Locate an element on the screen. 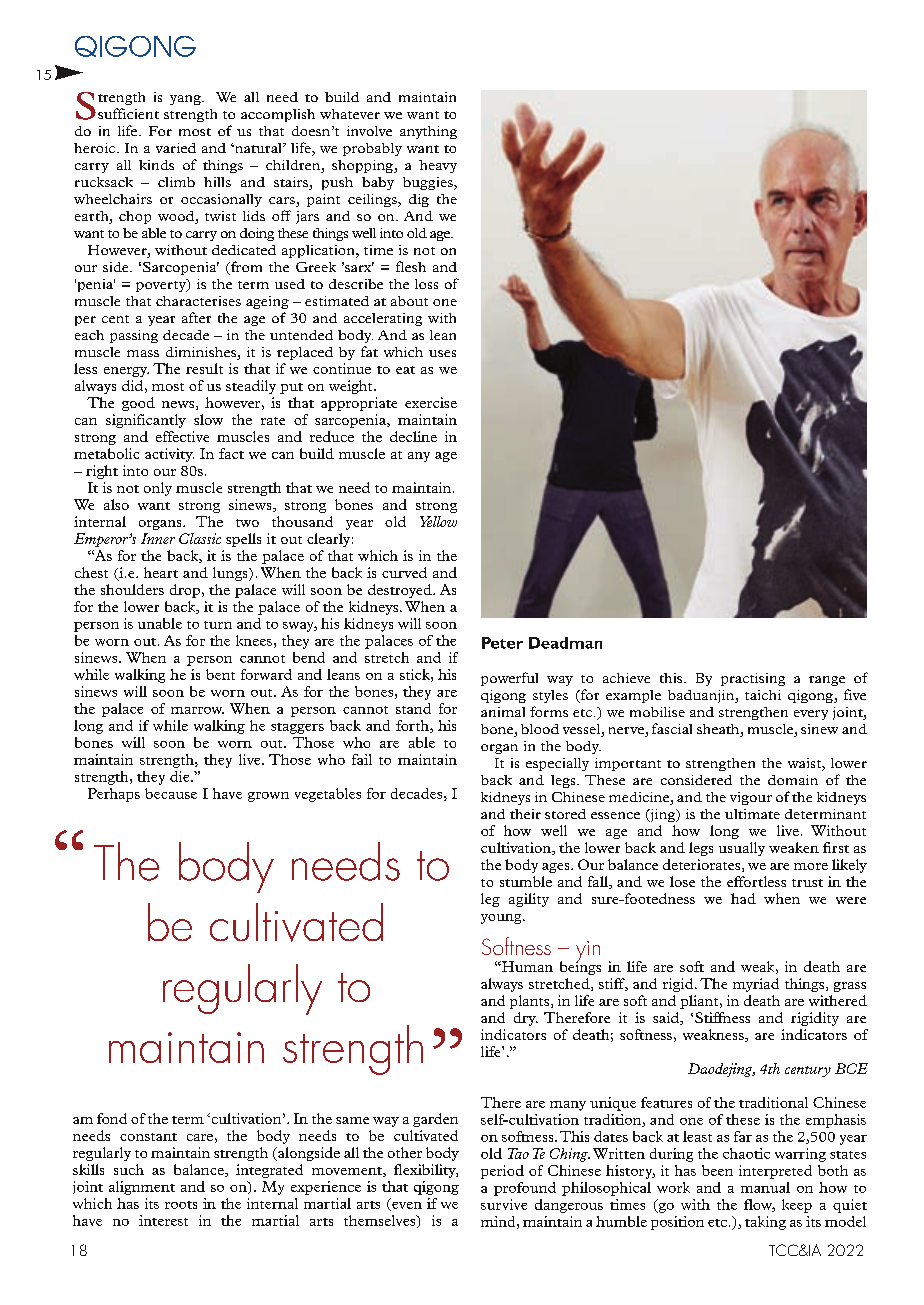  heavy is located at coordinates (438, 166).
